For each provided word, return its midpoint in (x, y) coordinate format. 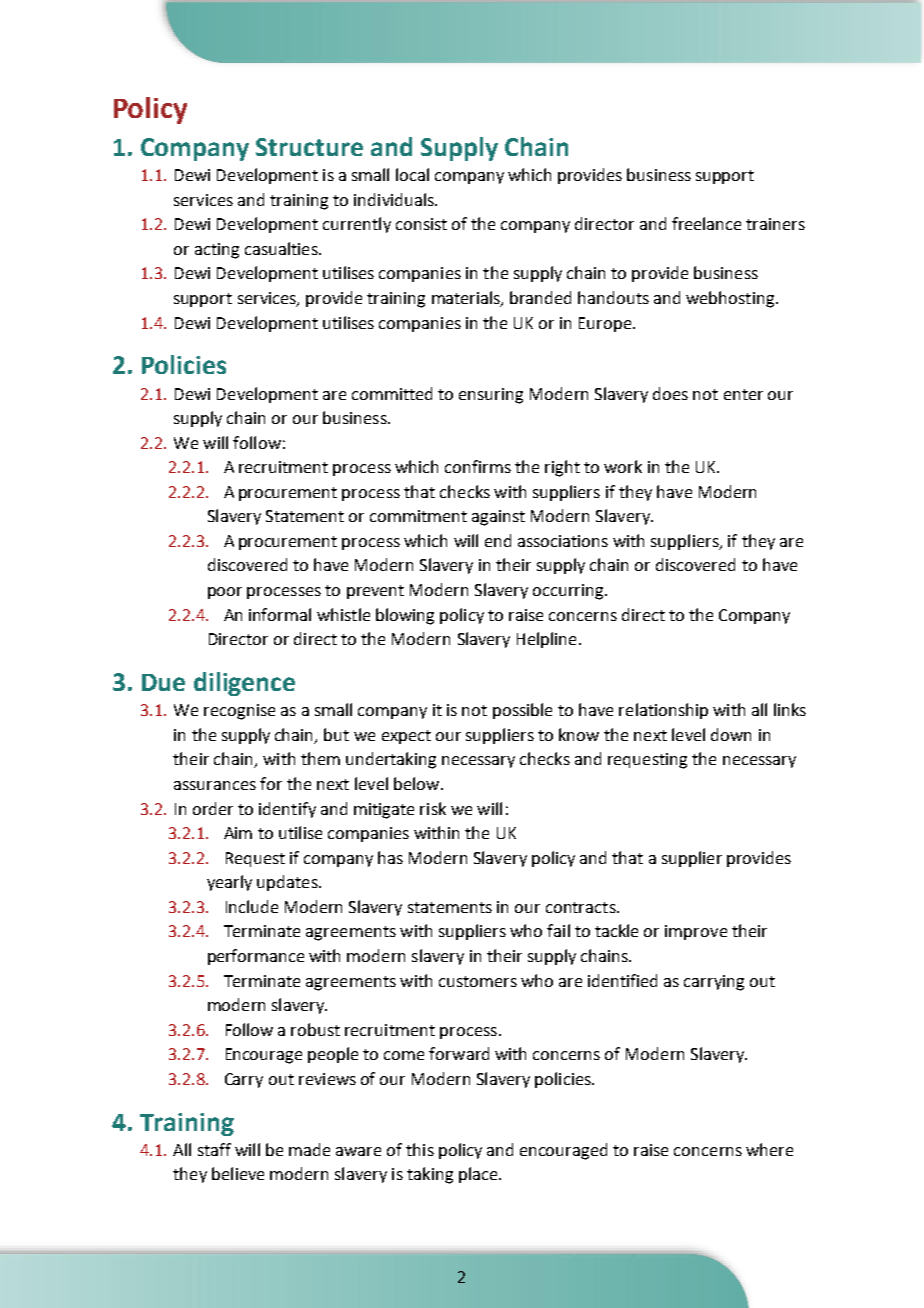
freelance (706, 223)
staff (214, 1149)
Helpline (546, 640)
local (412, 174)
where (769, 1149)
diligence (244, 684)
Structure (309, 147)
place (479, 1175)
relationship (663, 711)
